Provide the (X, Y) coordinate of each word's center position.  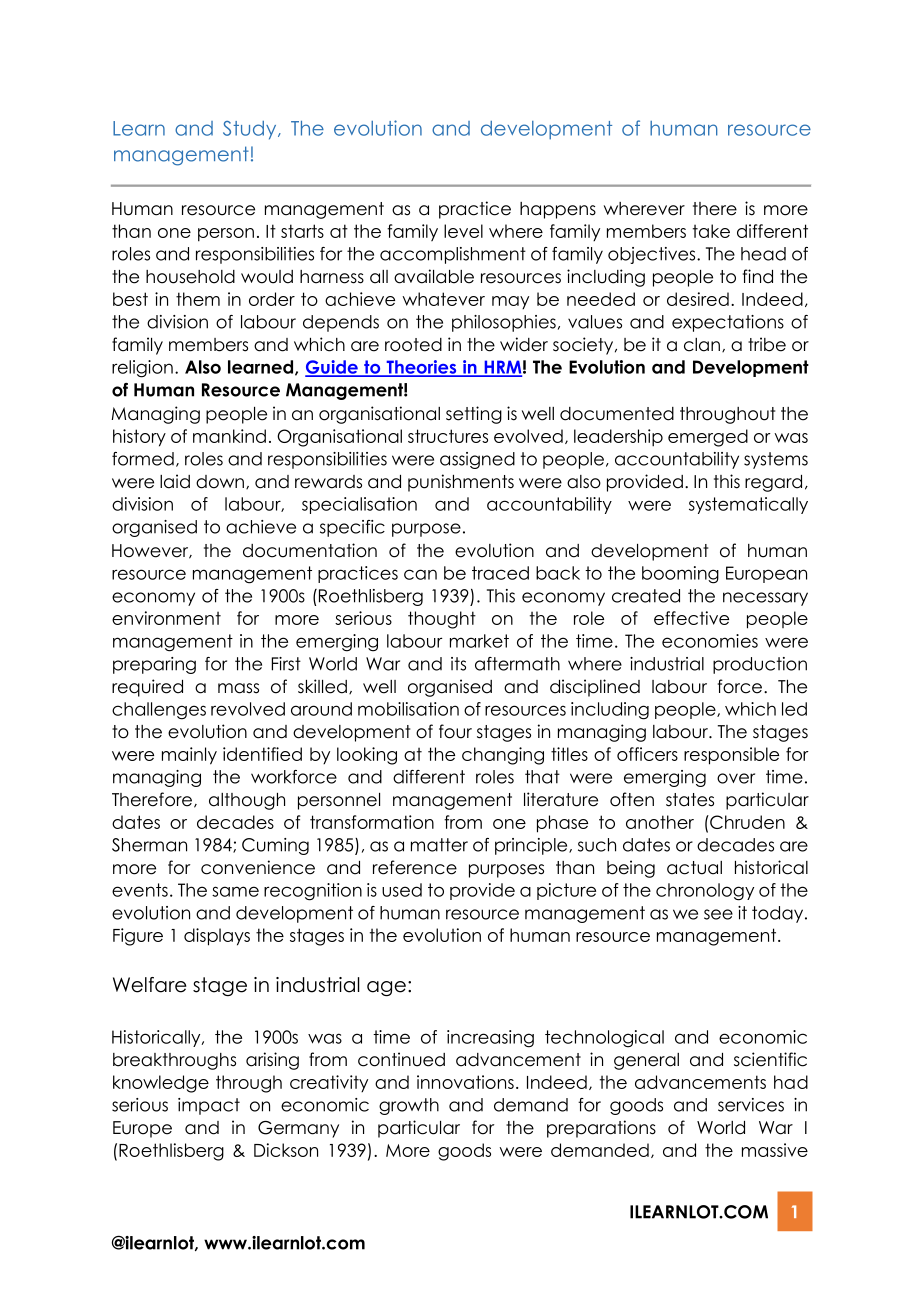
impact (209, 1106)
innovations (465, 1082)
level (463, 231)
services (751, 1105)
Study (251, 130)
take (711, 231)
